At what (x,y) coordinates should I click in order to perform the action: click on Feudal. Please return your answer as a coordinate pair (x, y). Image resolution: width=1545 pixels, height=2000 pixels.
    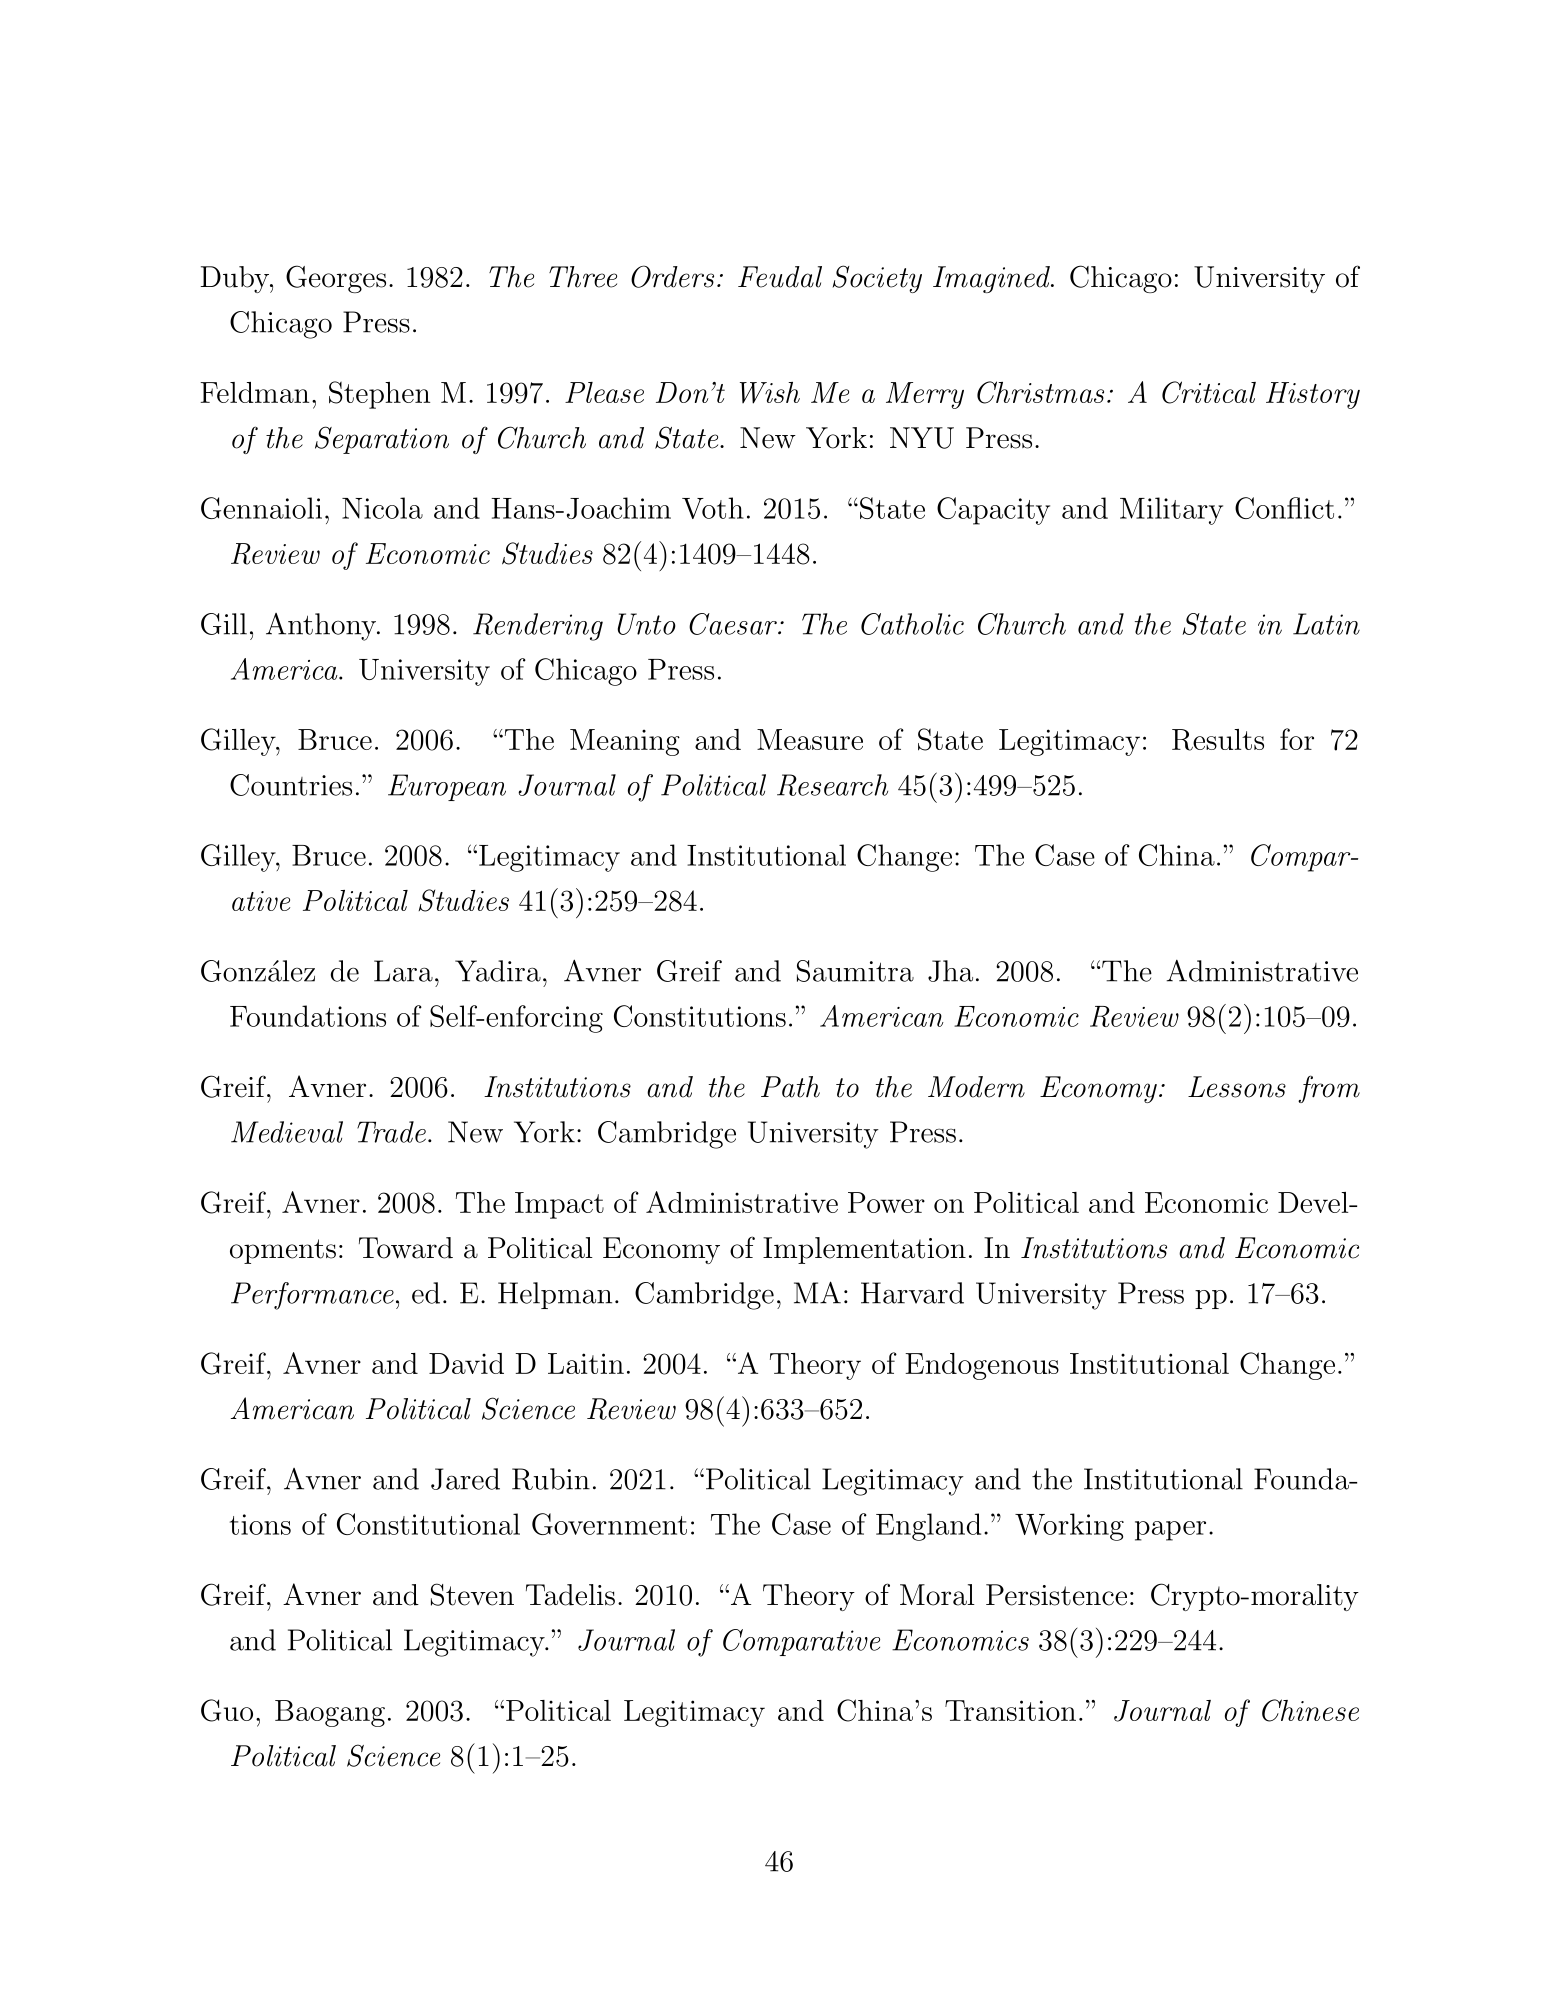
    Looking at the image, I should click on (780, 277).
